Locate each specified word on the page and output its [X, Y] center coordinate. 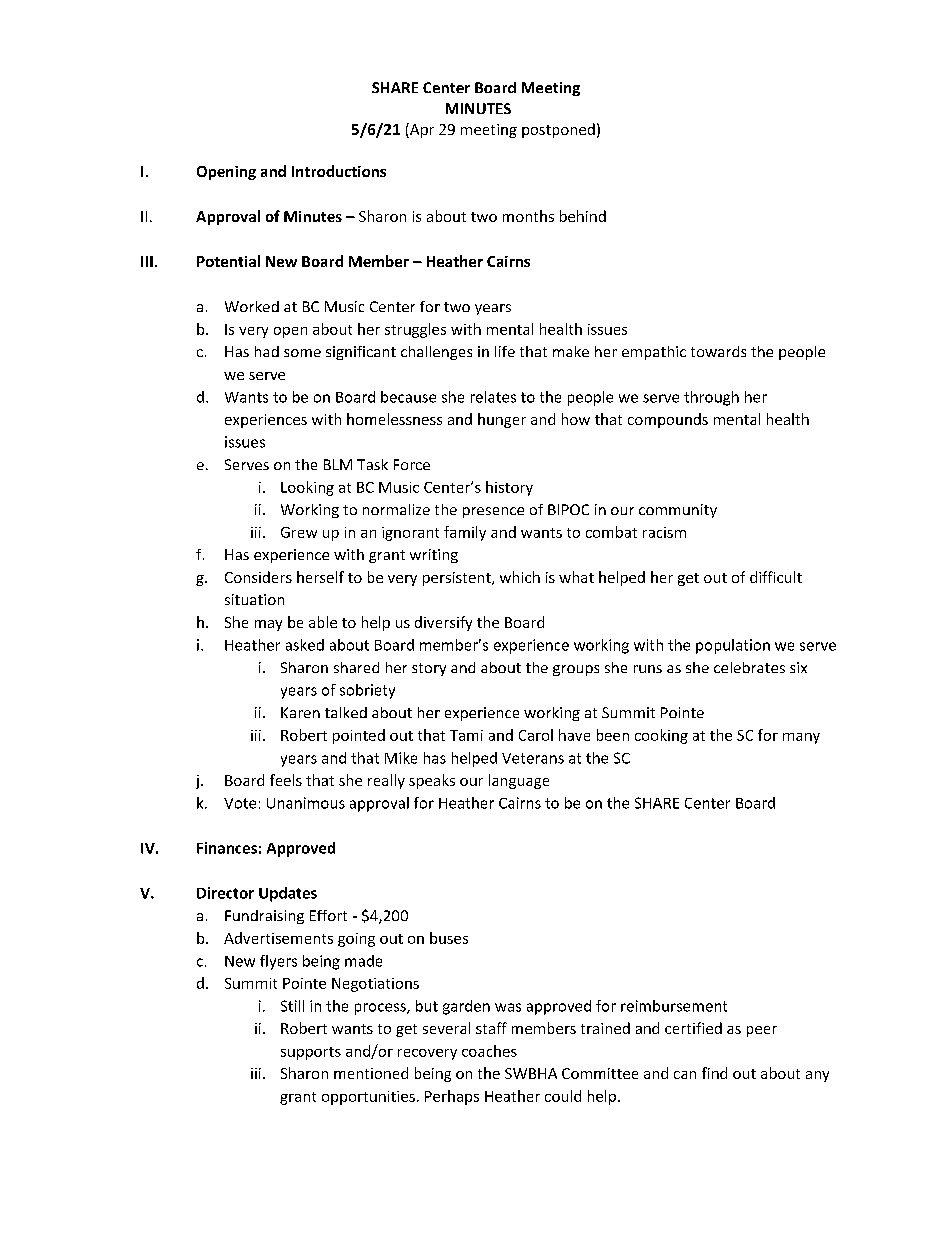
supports [311, 1053]
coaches [489, 1051]
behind [583, 216]
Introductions [339, 171]
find [714, 1073]
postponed [558, 130]
